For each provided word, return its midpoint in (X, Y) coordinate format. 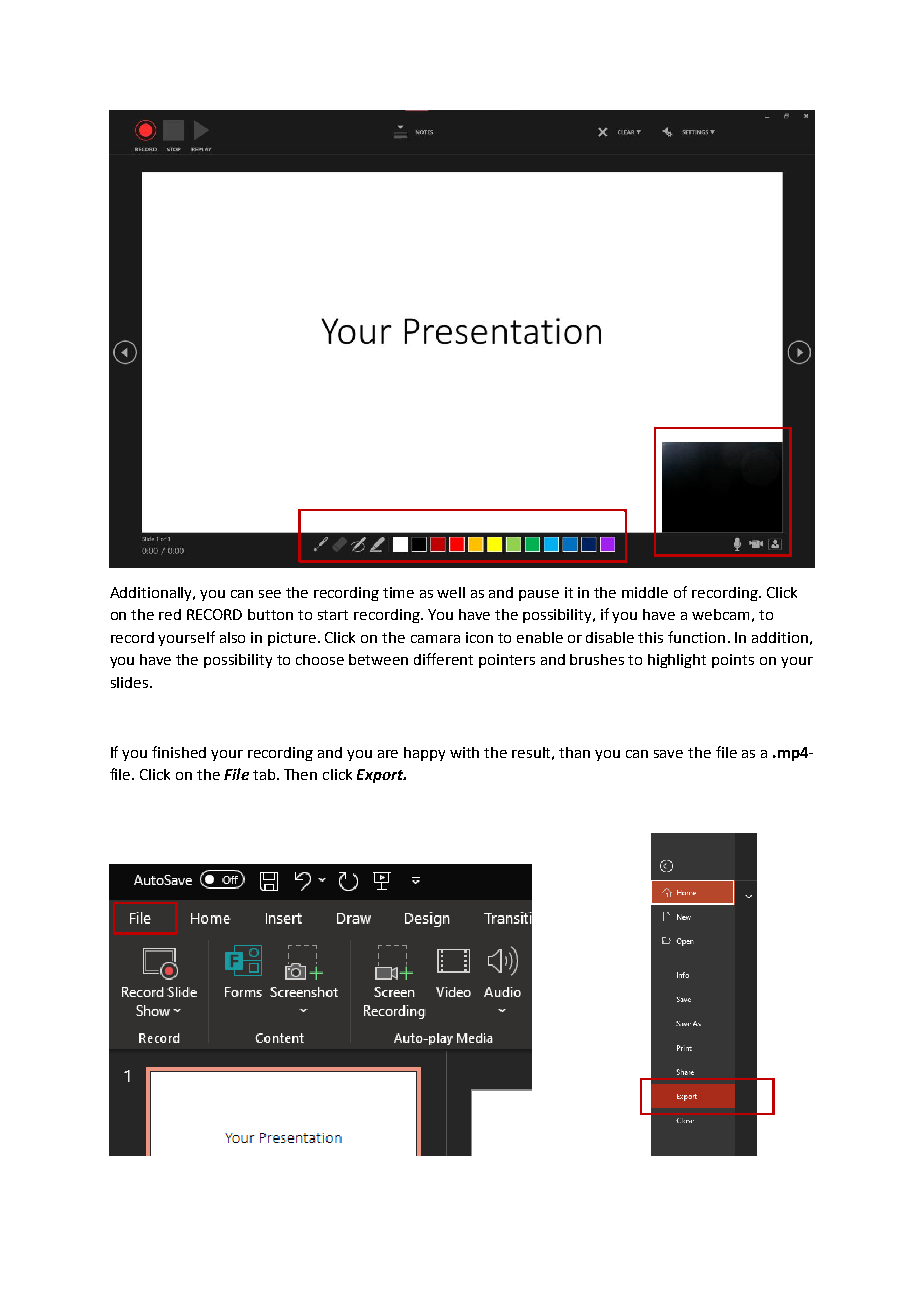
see (270, 594)
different (443, 659)
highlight (677, 661)
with (464, 752)
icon (479, 637)
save (668, 754)
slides (129, 682)
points (733, 661)
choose (320, 659)
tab (265, 774)
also (232, 637)
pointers (507, 661)
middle (645, 592)
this (650, 637)
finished (179, 752)
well (451, 592)
